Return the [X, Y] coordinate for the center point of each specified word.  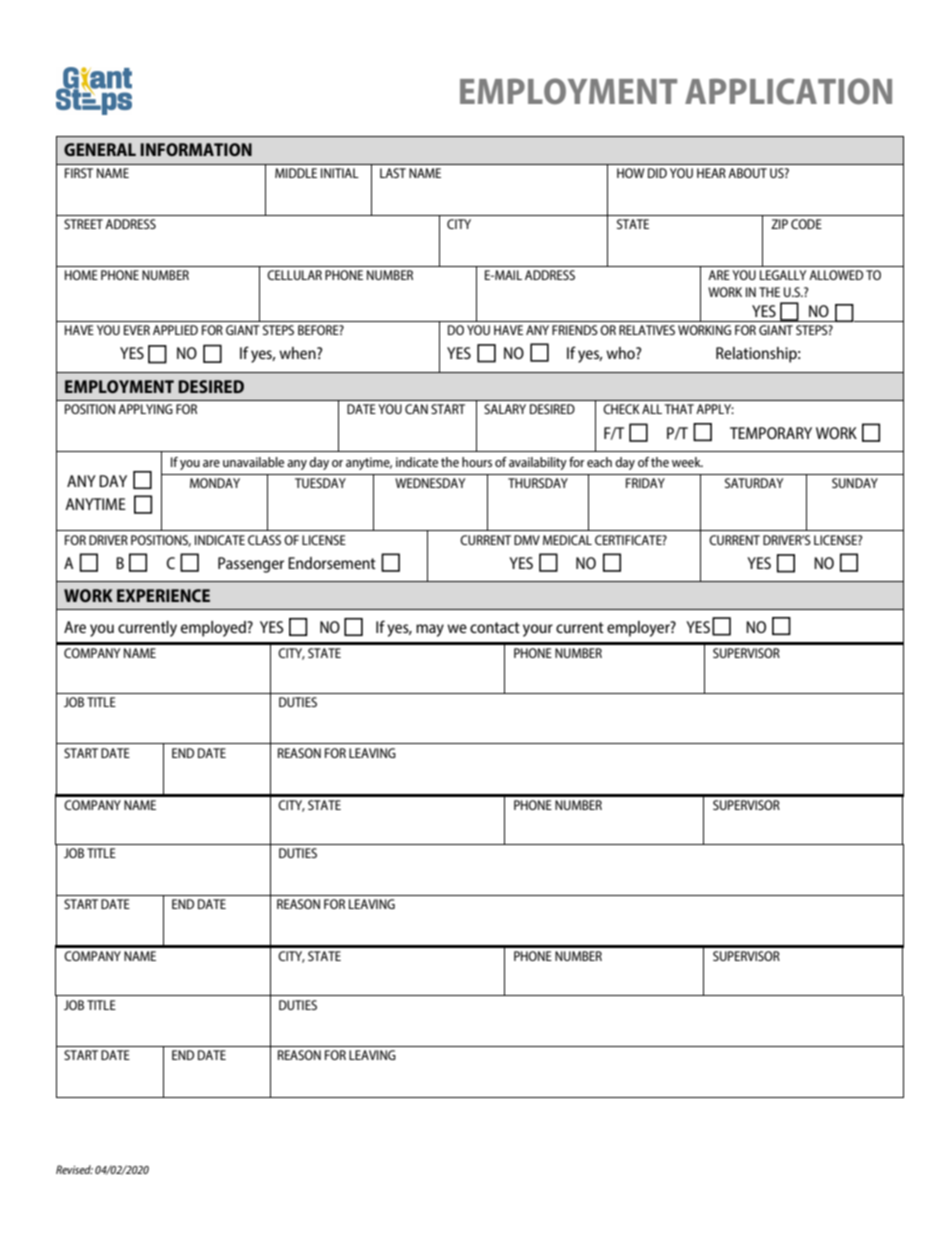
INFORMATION [196, 149]
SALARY [505, 409]
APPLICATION [788, 91]
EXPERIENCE [163, 595]
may [430, 630]
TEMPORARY [771, 433]
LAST [393, 173]
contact [495, 627]
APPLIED [175, 330]
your [538, 630]
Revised [74, 1169]
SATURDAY [754, 483]
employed [214, 629]
